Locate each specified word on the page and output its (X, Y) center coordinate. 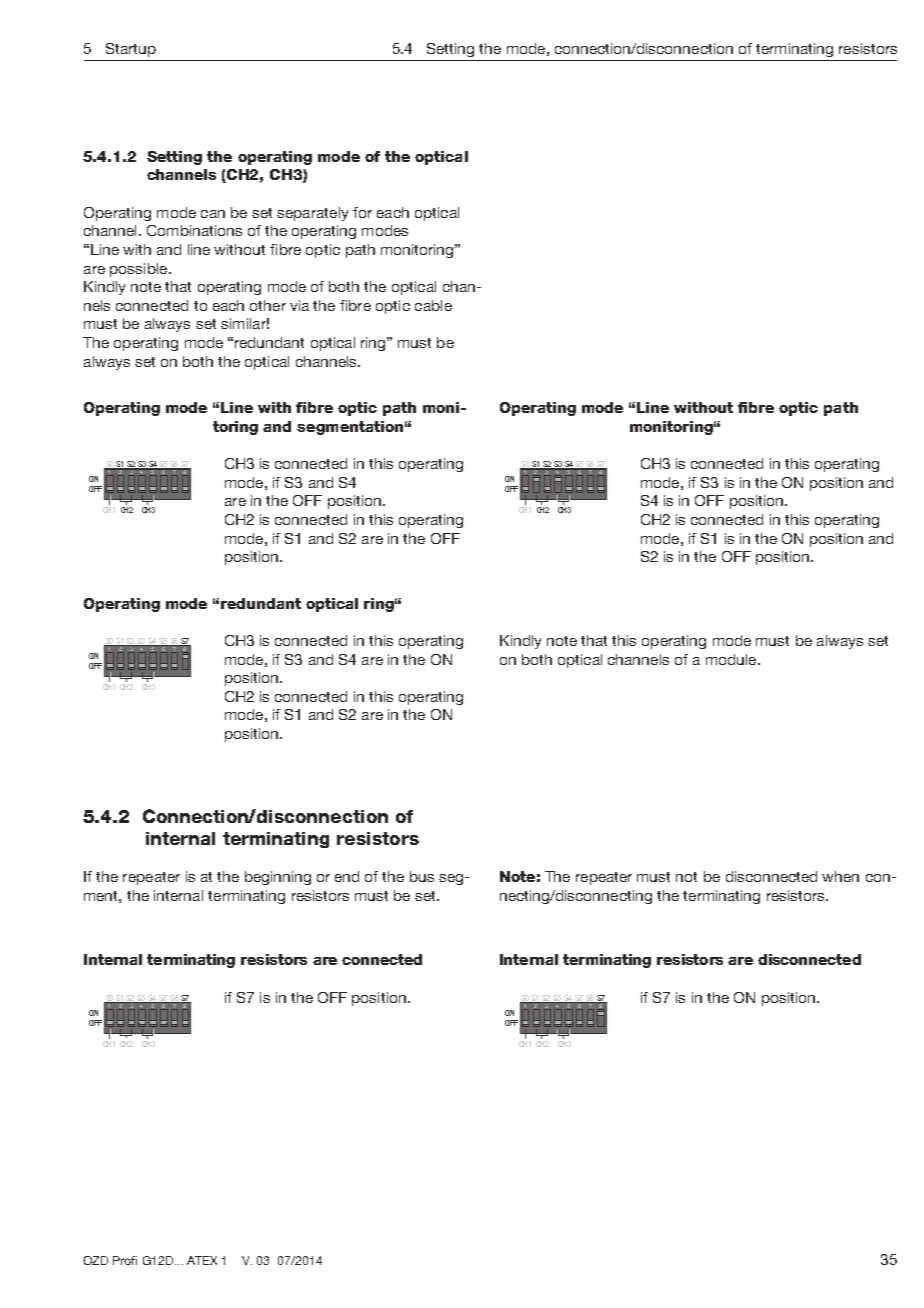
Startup (131, 50)
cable (433, 305)
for (362, 212)
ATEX (202, 1260)
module (732, 659)
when (840, 876)
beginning (278, 878)
